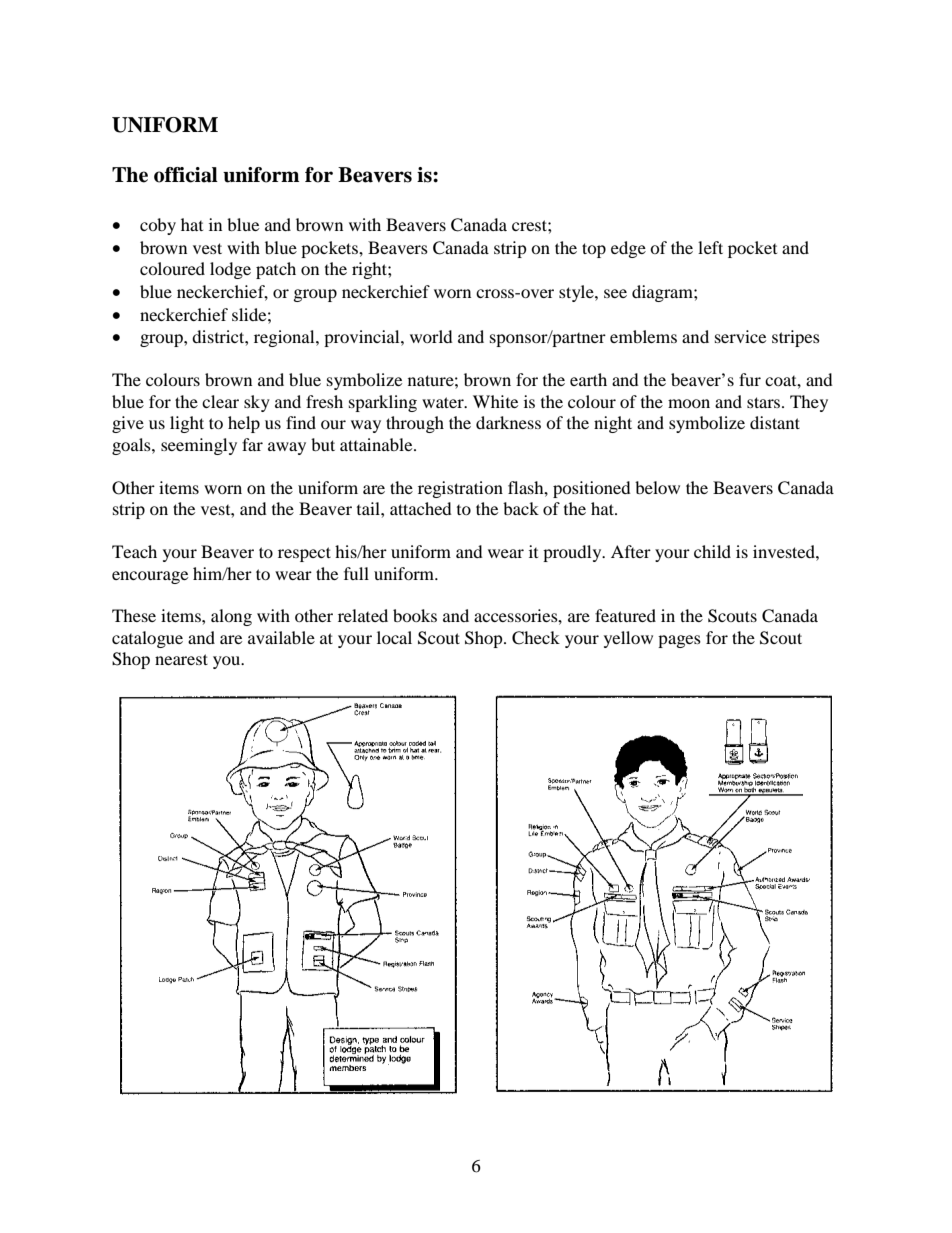  I want to click on official, so click(186, 175).
